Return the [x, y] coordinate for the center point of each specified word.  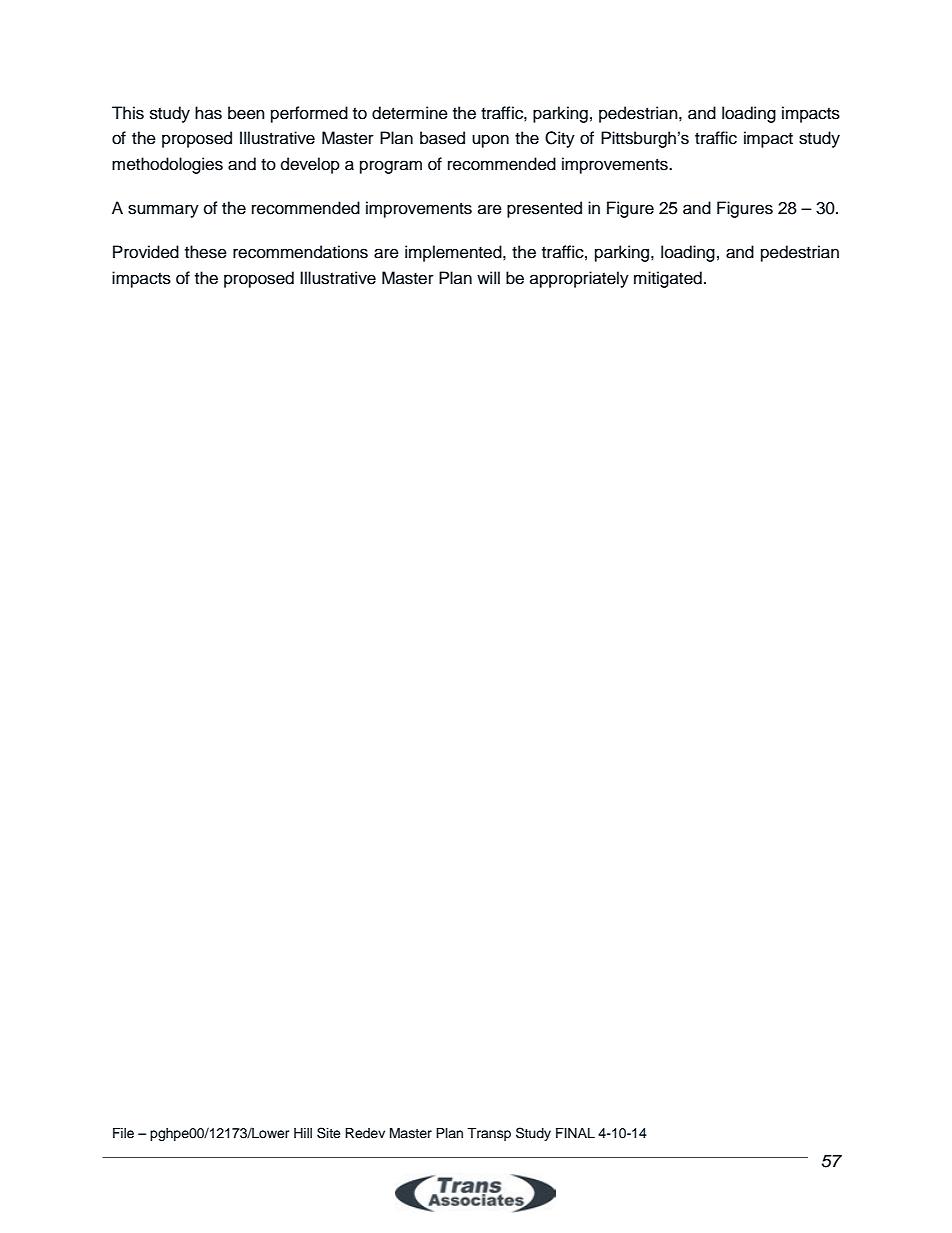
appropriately [579, 279]
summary [163, 211]
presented [544, 209]
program [391, 167]
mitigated [668, 279]
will [488, 277]
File [123, 1133]
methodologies [167, 165]
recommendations [300, 252]
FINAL [575, 1133]
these [206, 252]
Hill [303, 1133]
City [560, 139]
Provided [146, 252]
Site [329, 1133]
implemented [454, 253]
